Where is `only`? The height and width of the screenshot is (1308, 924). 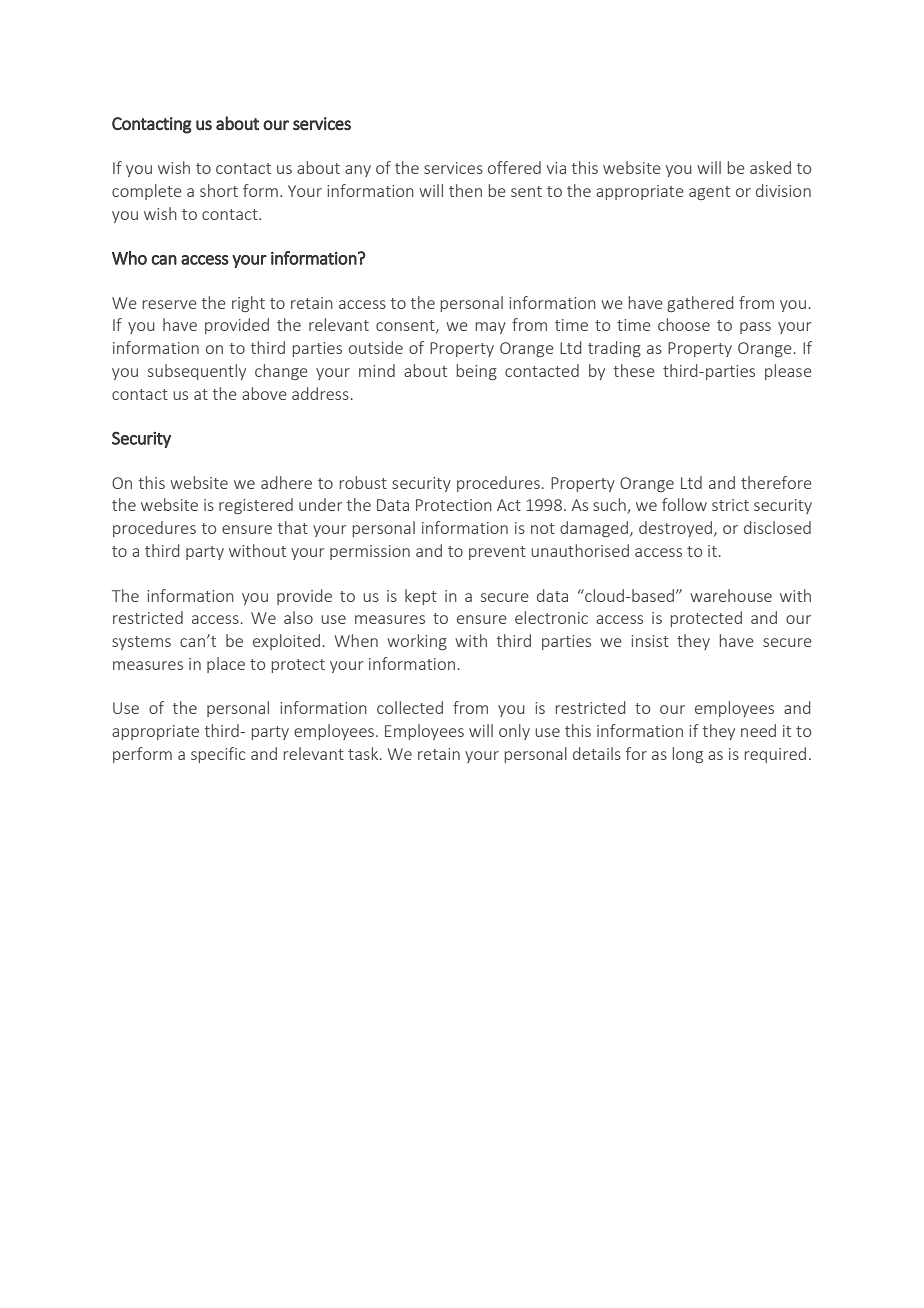
only is located at coordinates (514, 732).
